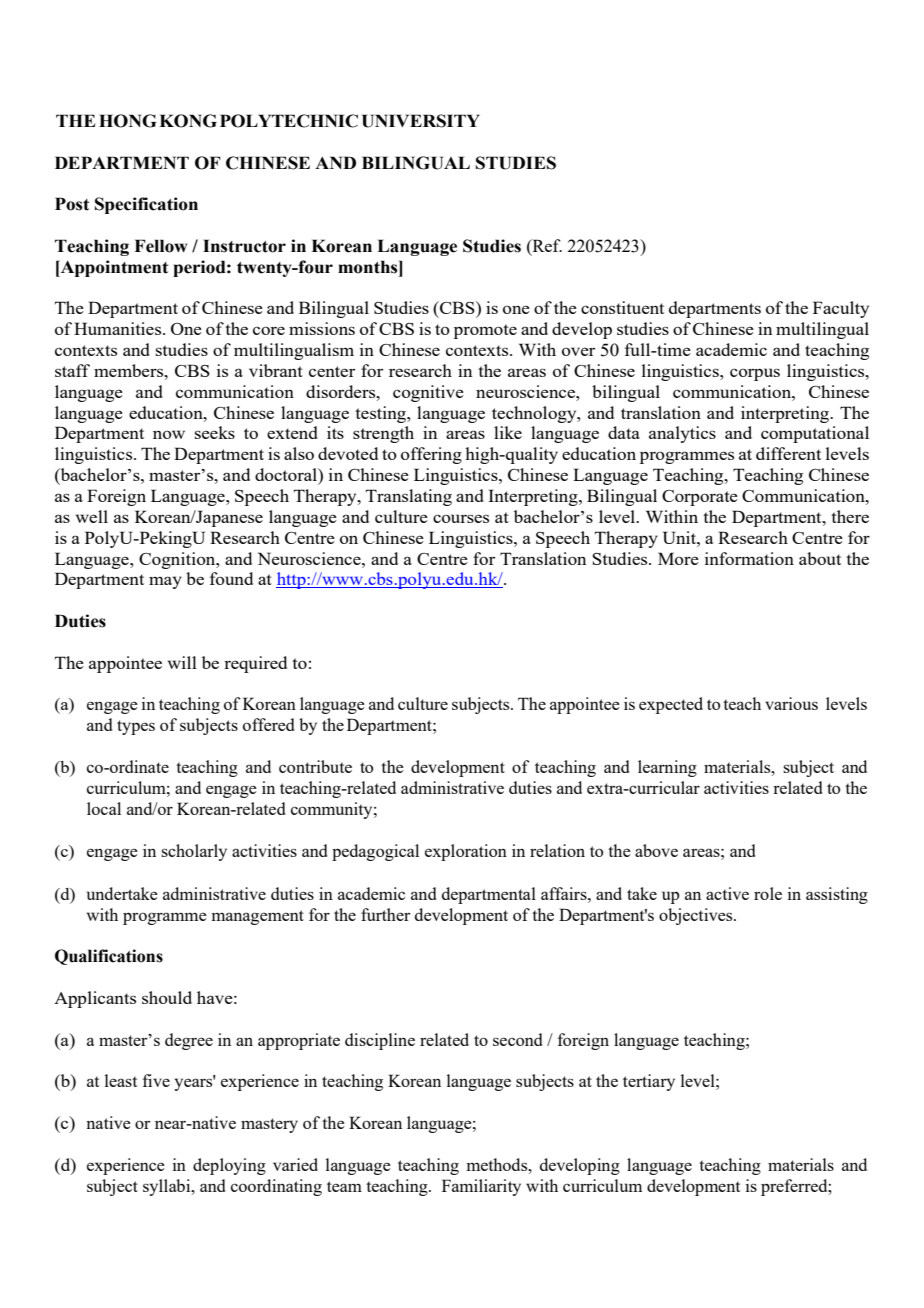  Describe the element at coordinates (498, 1164) in the document. I see `methods` at that location.
